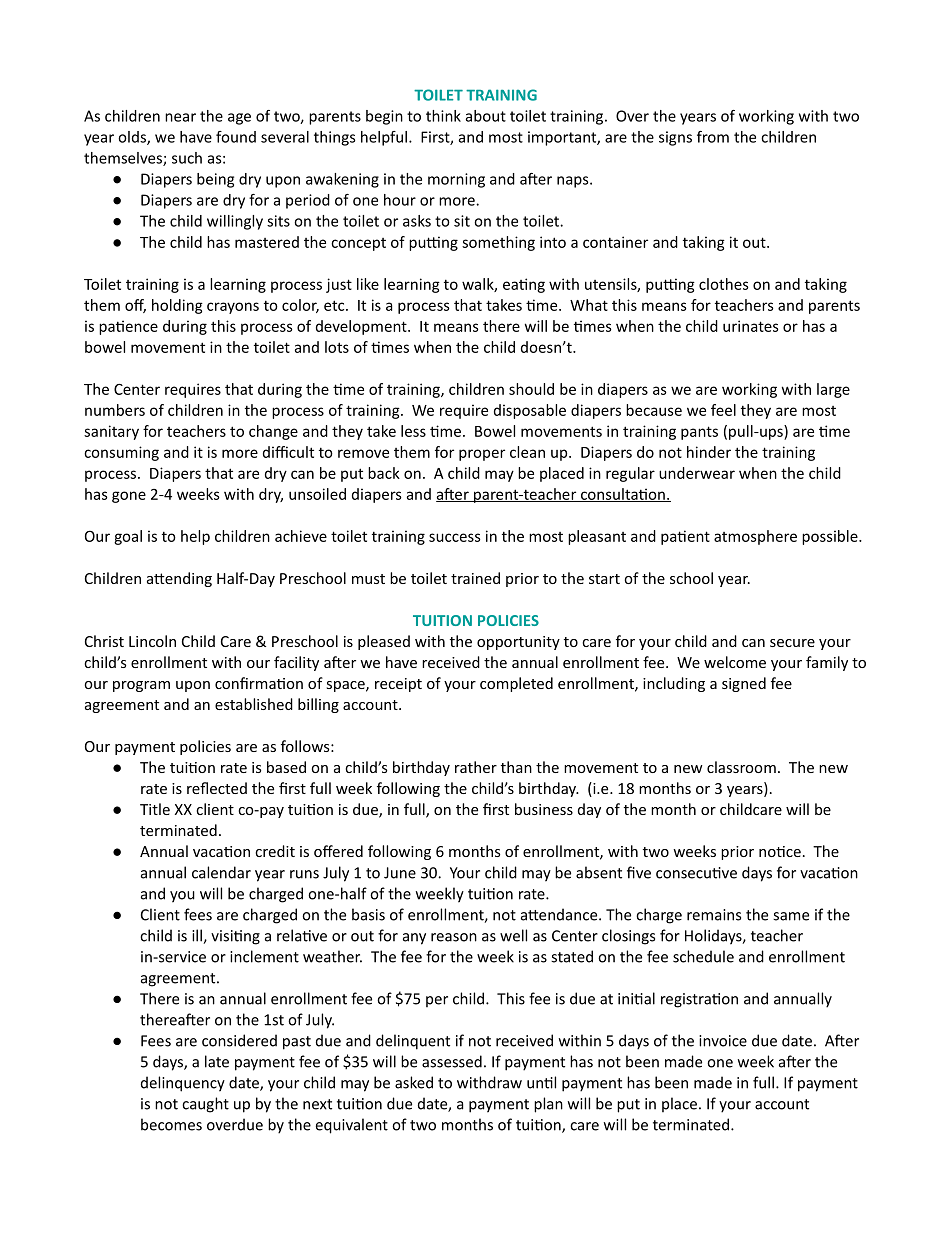 This screenshot has width=952, height=1233. What do you see at coordinates (155, 809) in the screenshot?
I see `Title` at bounding box center [155, 809].
